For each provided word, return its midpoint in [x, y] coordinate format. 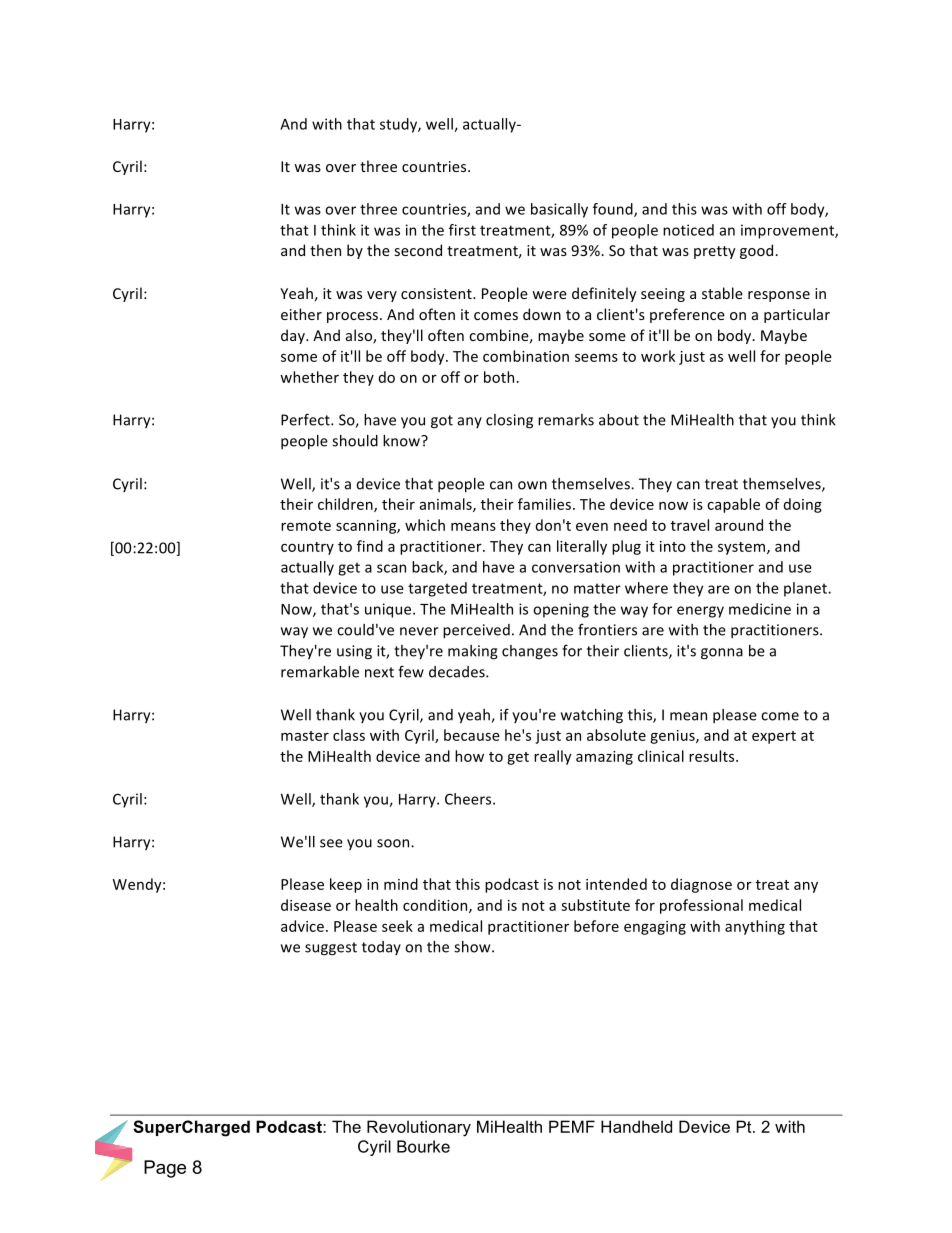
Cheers [469, 799]
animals [447, 505]
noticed [688, 230]
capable [733, 505]
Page [165, 1169]
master [305, 736]
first [462, 230]
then [325, 250]
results [713, 756]
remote [306, 526]
